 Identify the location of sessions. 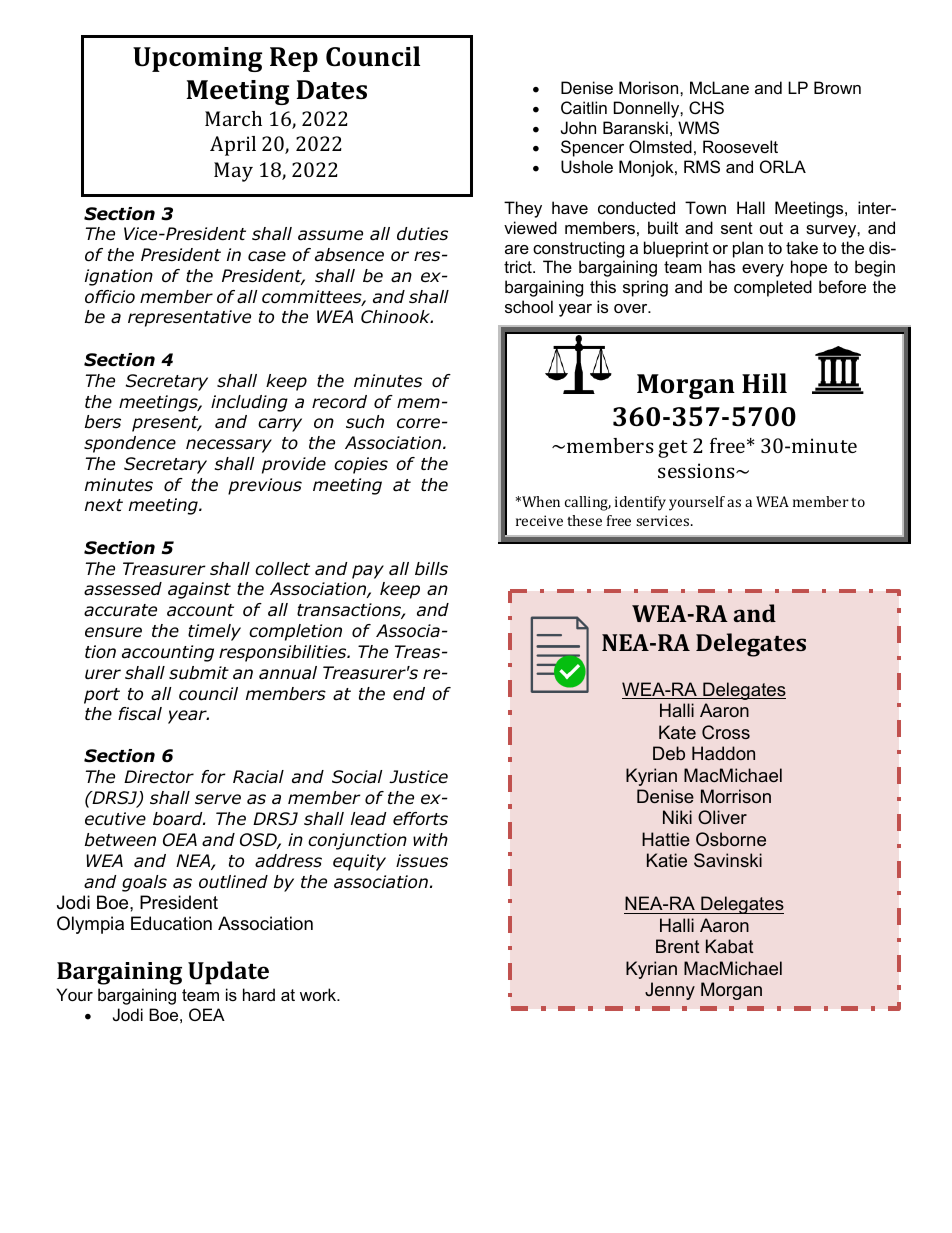
(697, 470).
